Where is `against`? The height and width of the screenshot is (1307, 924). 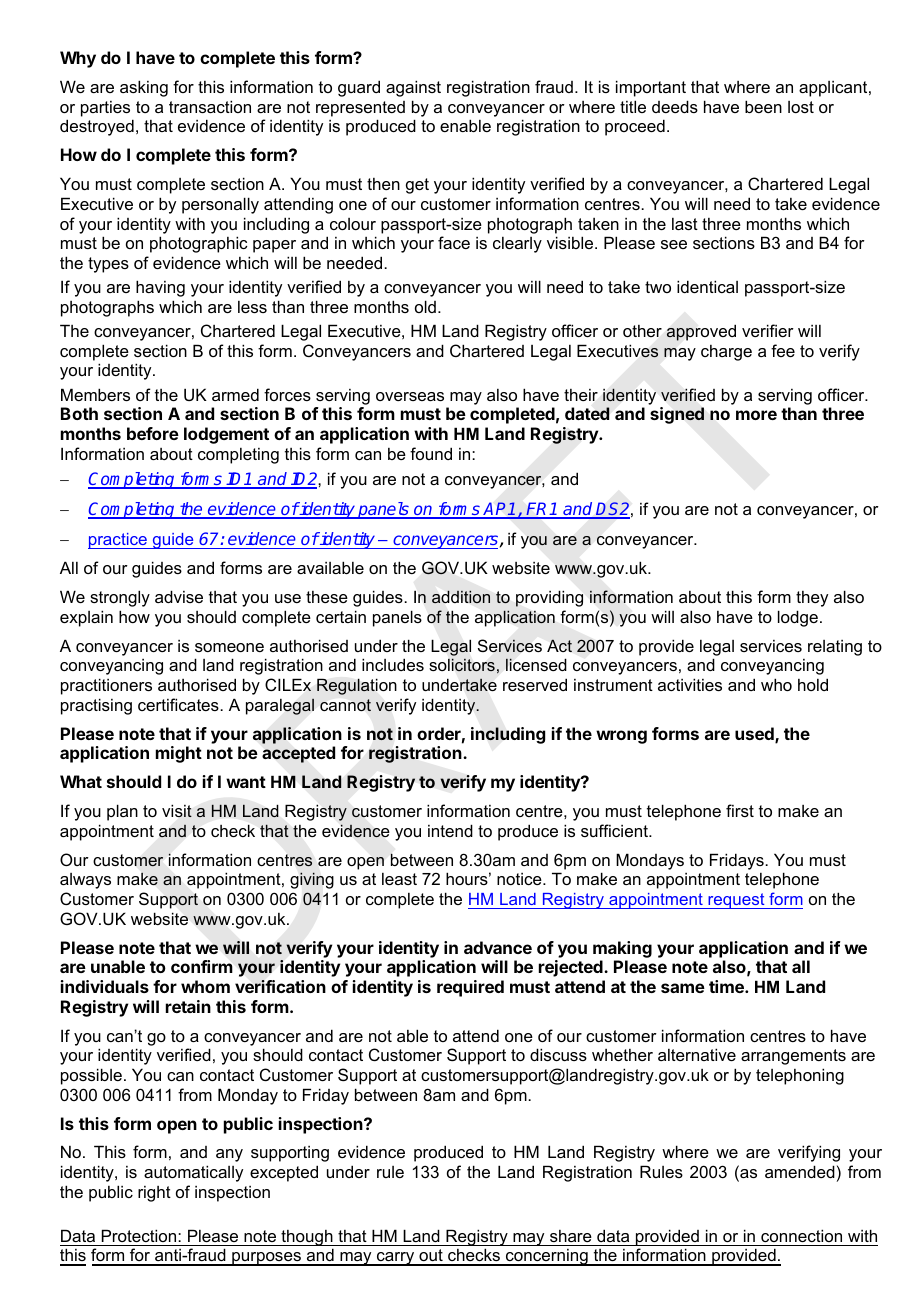 against is located at coordinates (413, 88).
